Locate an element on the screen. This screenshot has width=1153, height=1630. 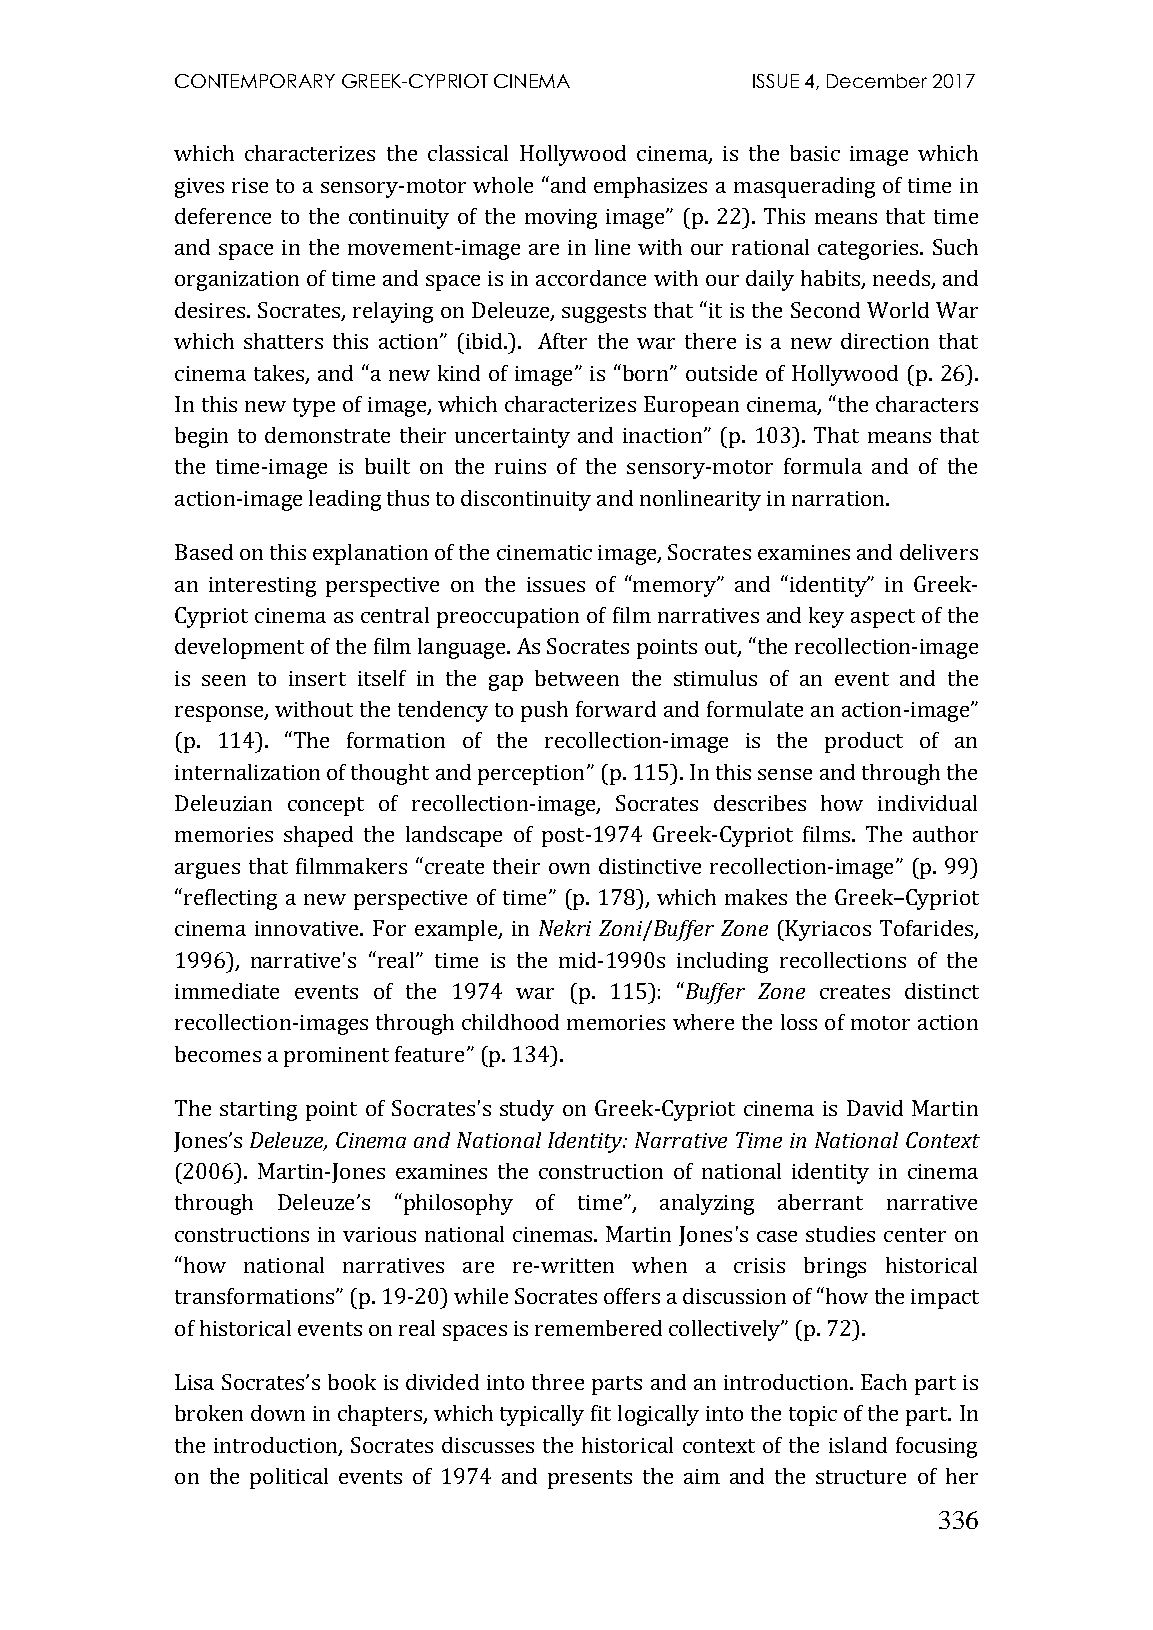
internalization is located at coordinates (247, 772).
